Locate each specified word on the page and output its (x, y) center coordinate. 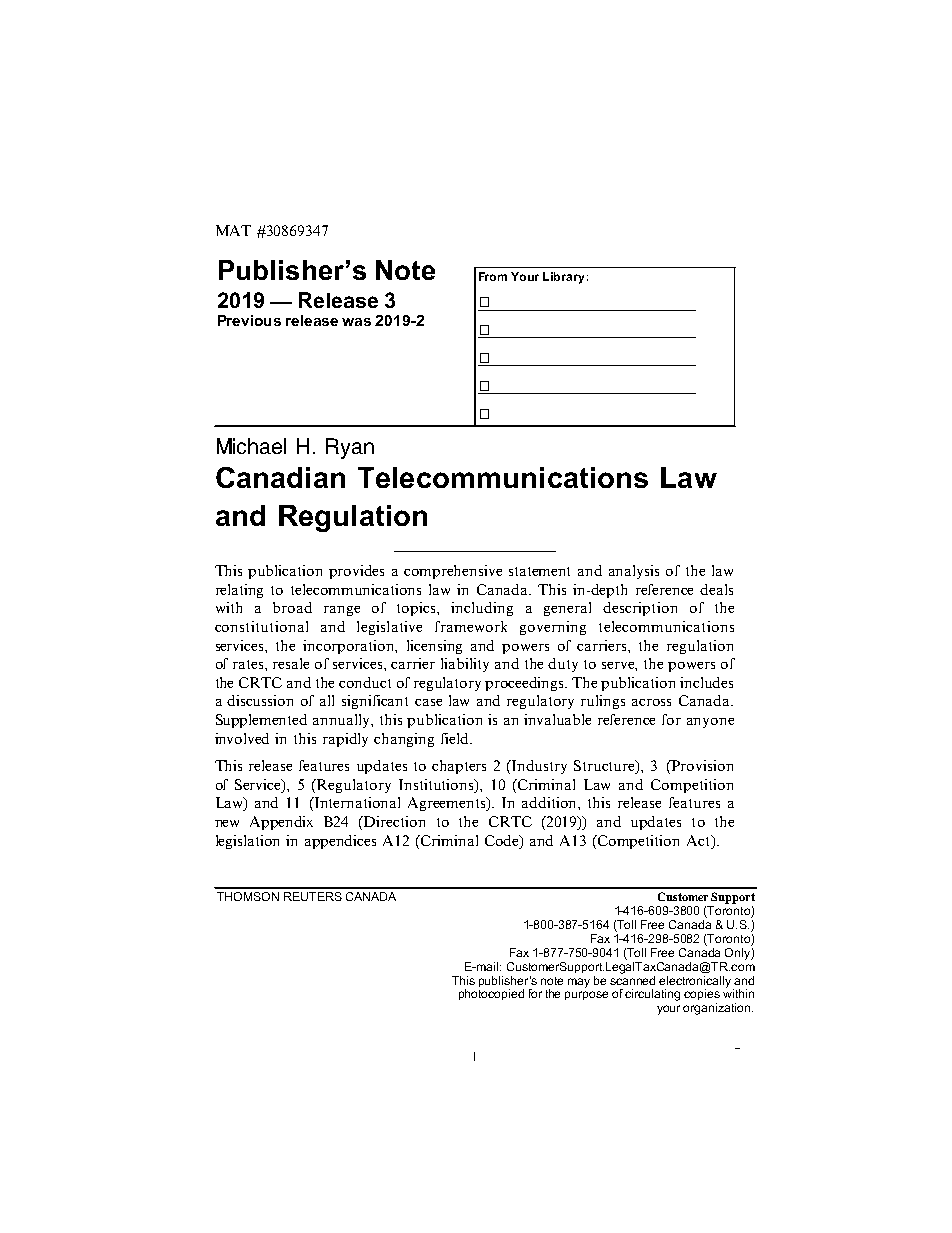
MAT (233, 230)
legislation (247, 842)
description (640, 609)
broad (292, 607)
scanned (632, 979)
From (493, 276)
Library (563, 278)
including (482, 609)
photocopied (491, 994)
